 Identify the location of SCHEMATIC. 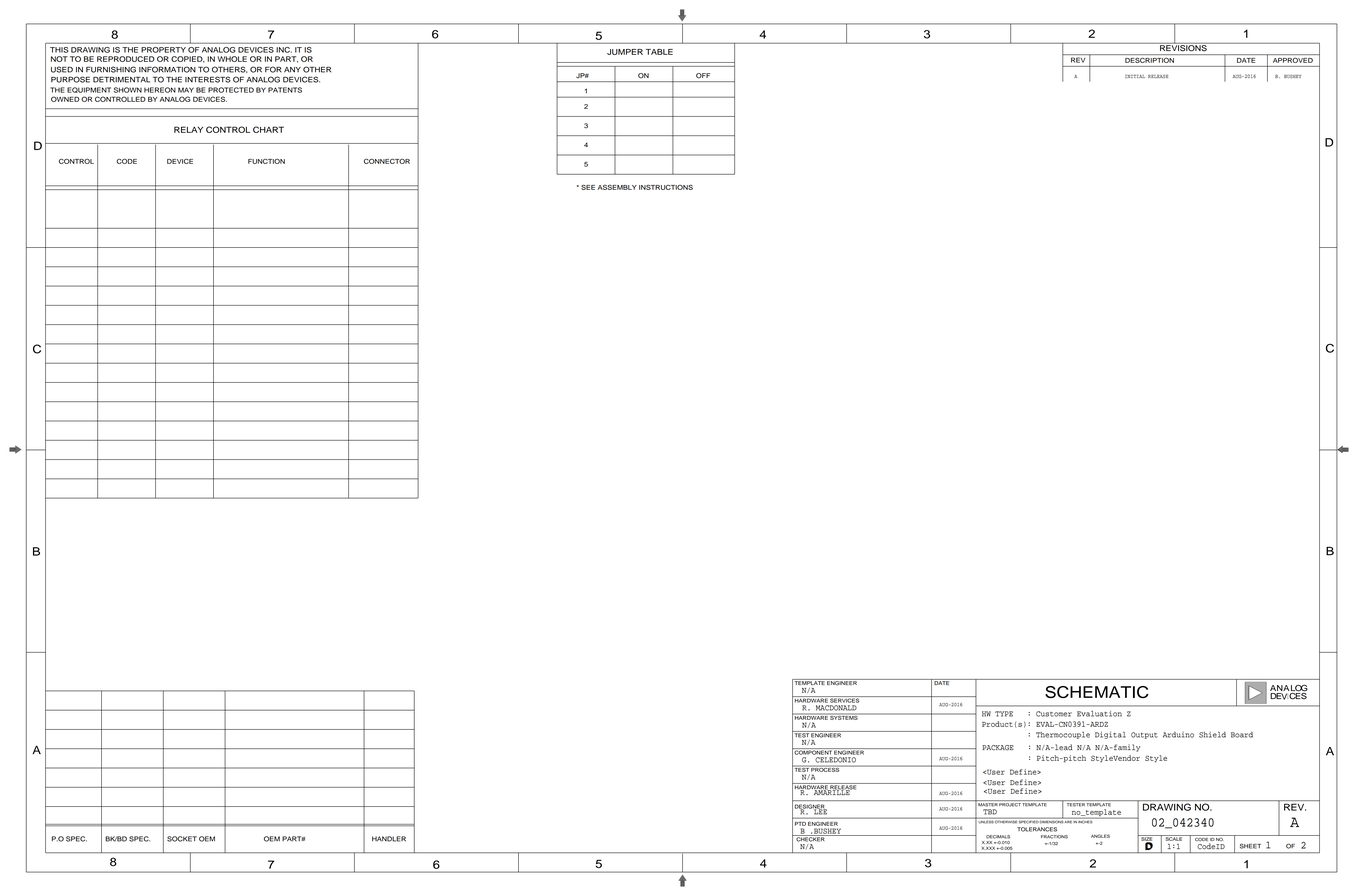
(1097, 692).
